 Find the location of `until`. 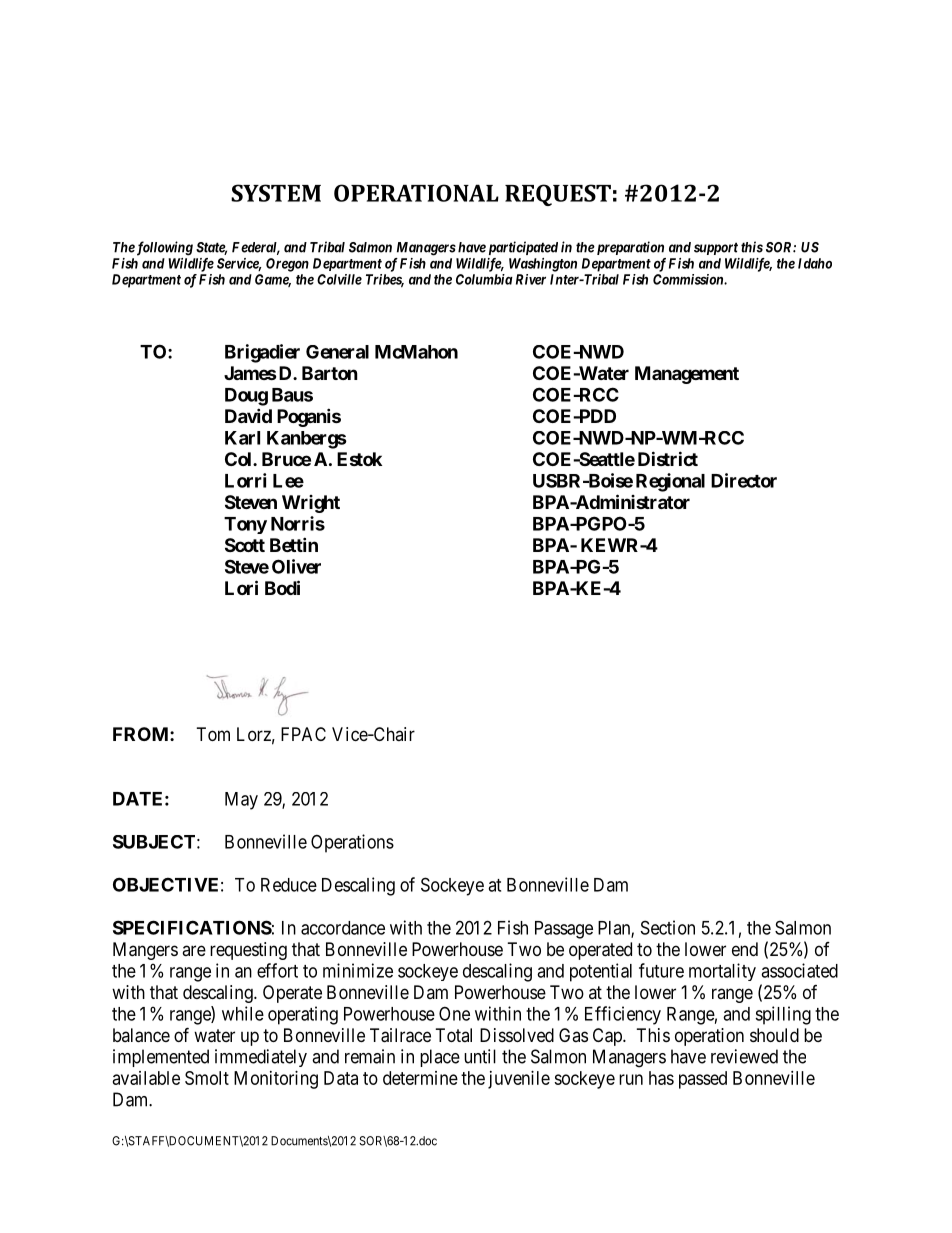

until is located at coordinates (480, 1056).
